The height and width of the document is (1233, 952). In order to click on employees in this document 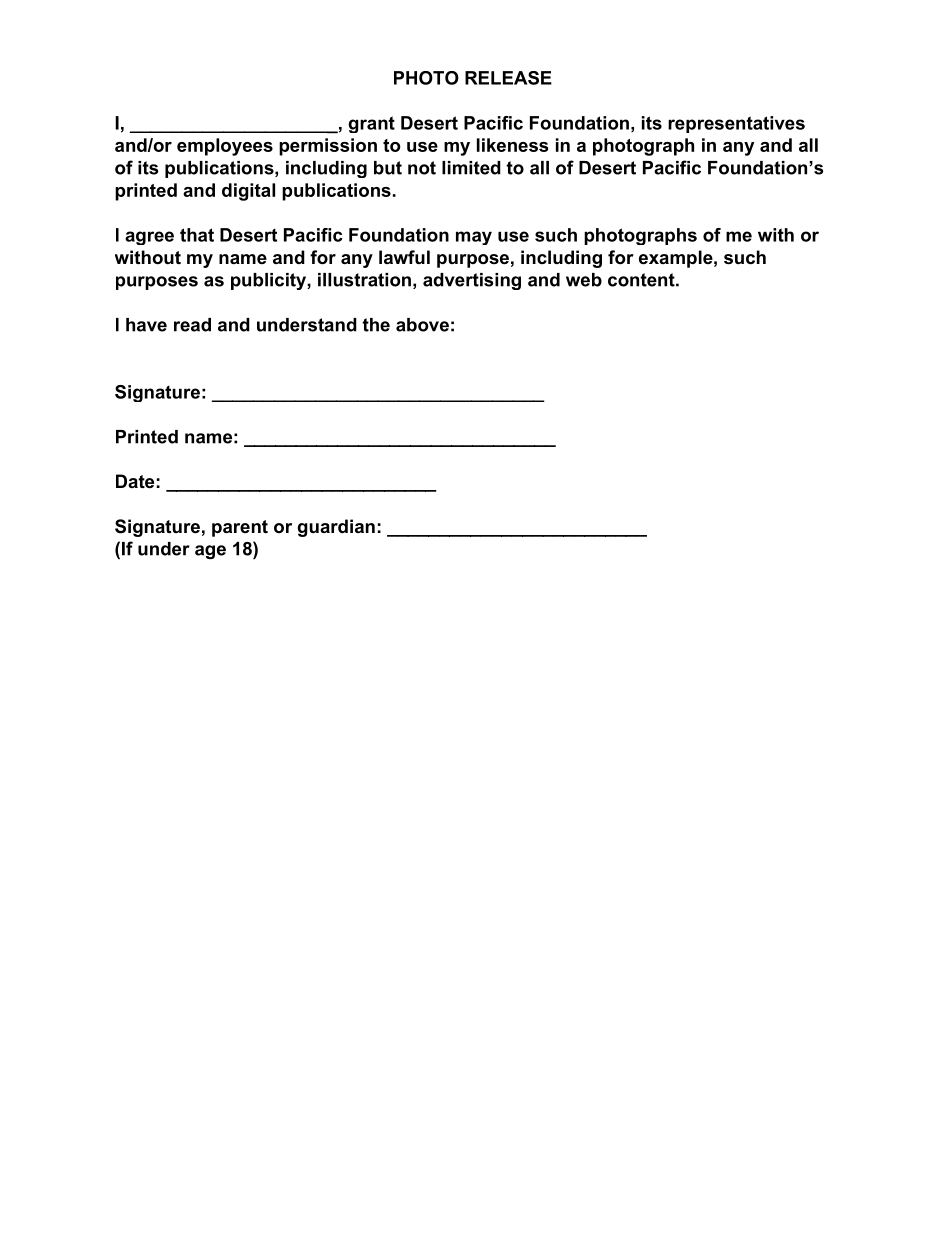, I will do `click(225, 147)`.
